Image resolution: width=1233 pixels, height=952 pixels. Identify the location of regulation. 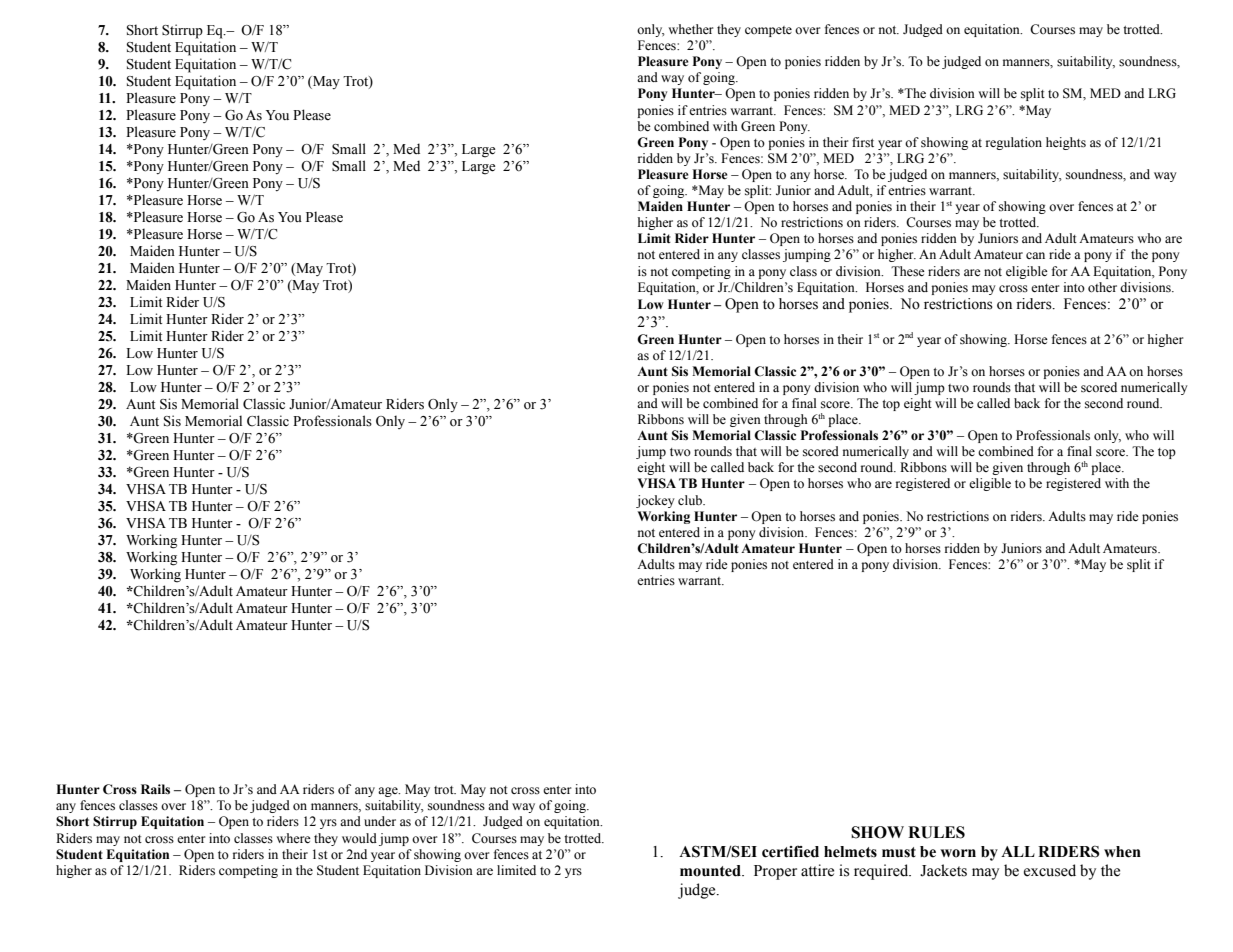
(1014, 143).
